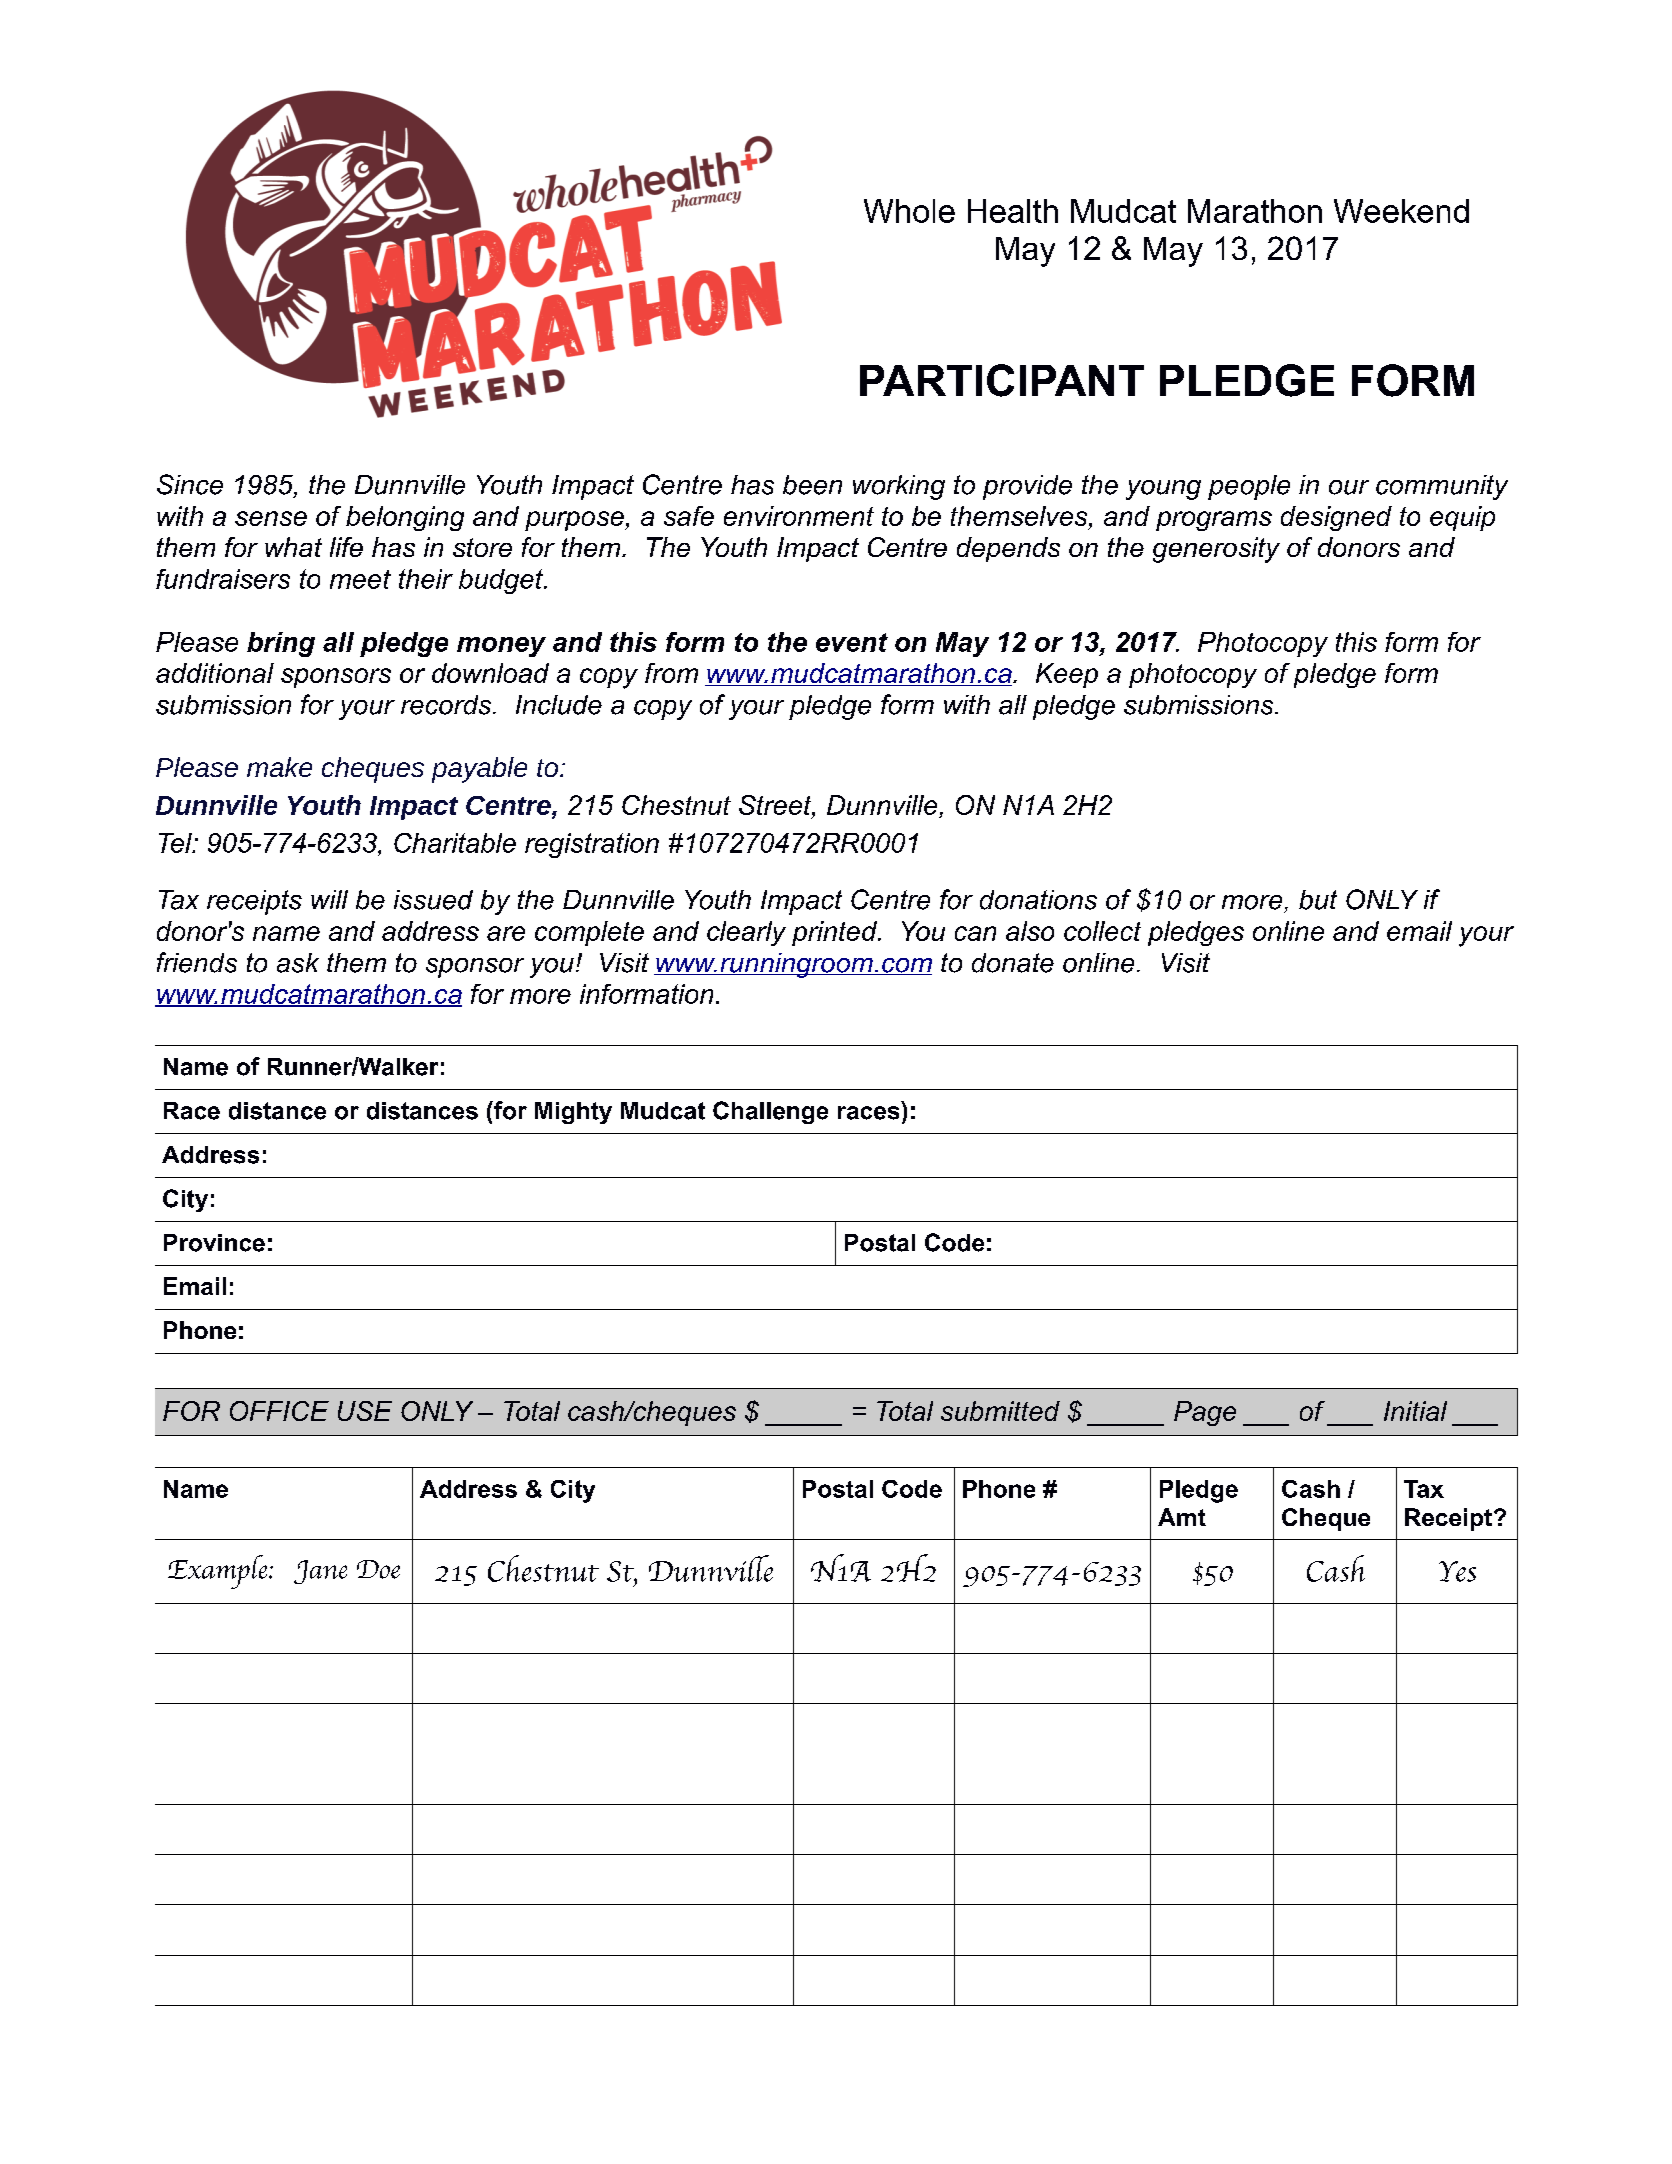  Describe the element at coordinates (770, 1112) in the screenshot. I see `Challenge` at that location.
